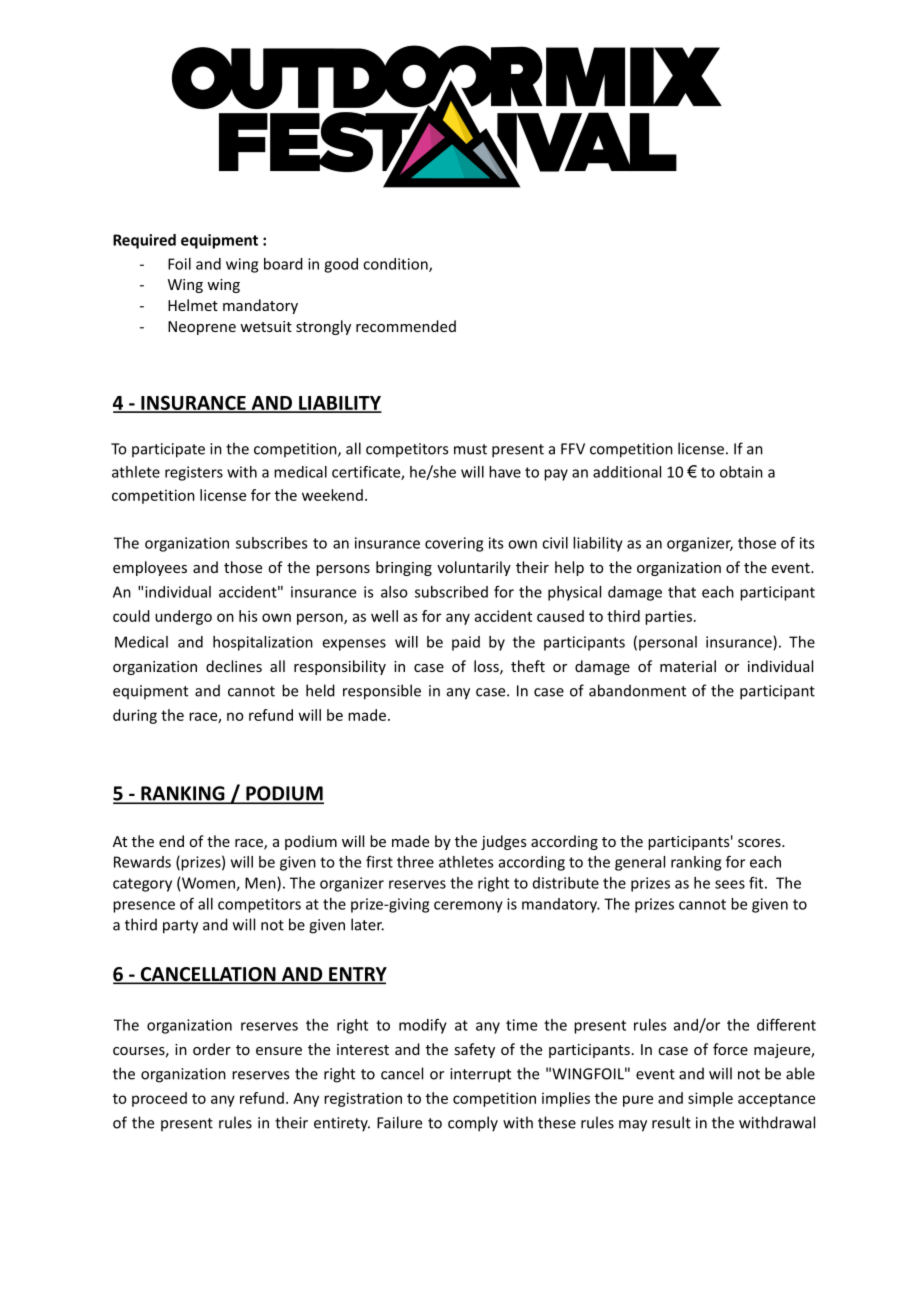  I want to click on scores, so click(760, 843).
